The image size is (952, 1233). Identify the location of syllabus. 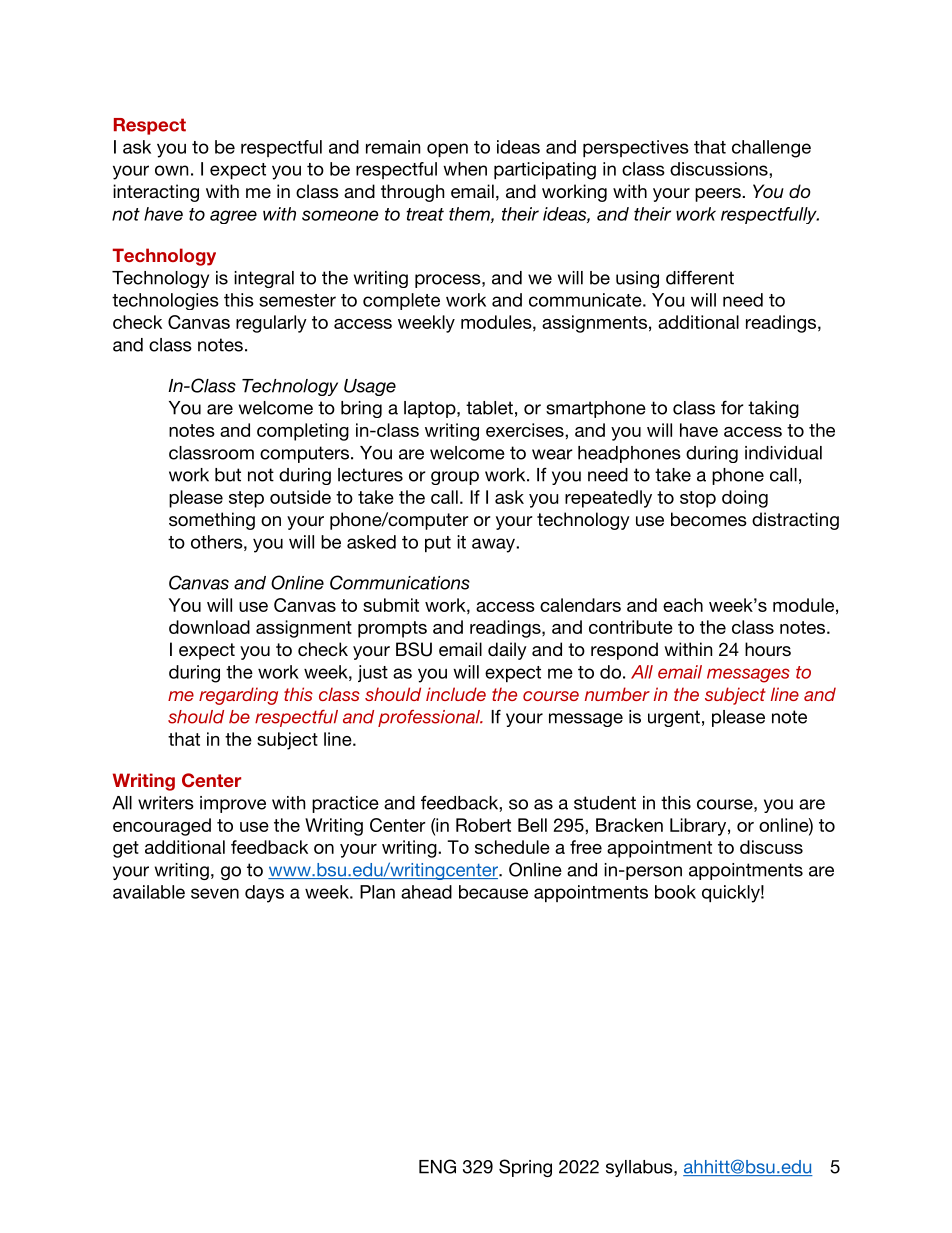
(640, 1168).
